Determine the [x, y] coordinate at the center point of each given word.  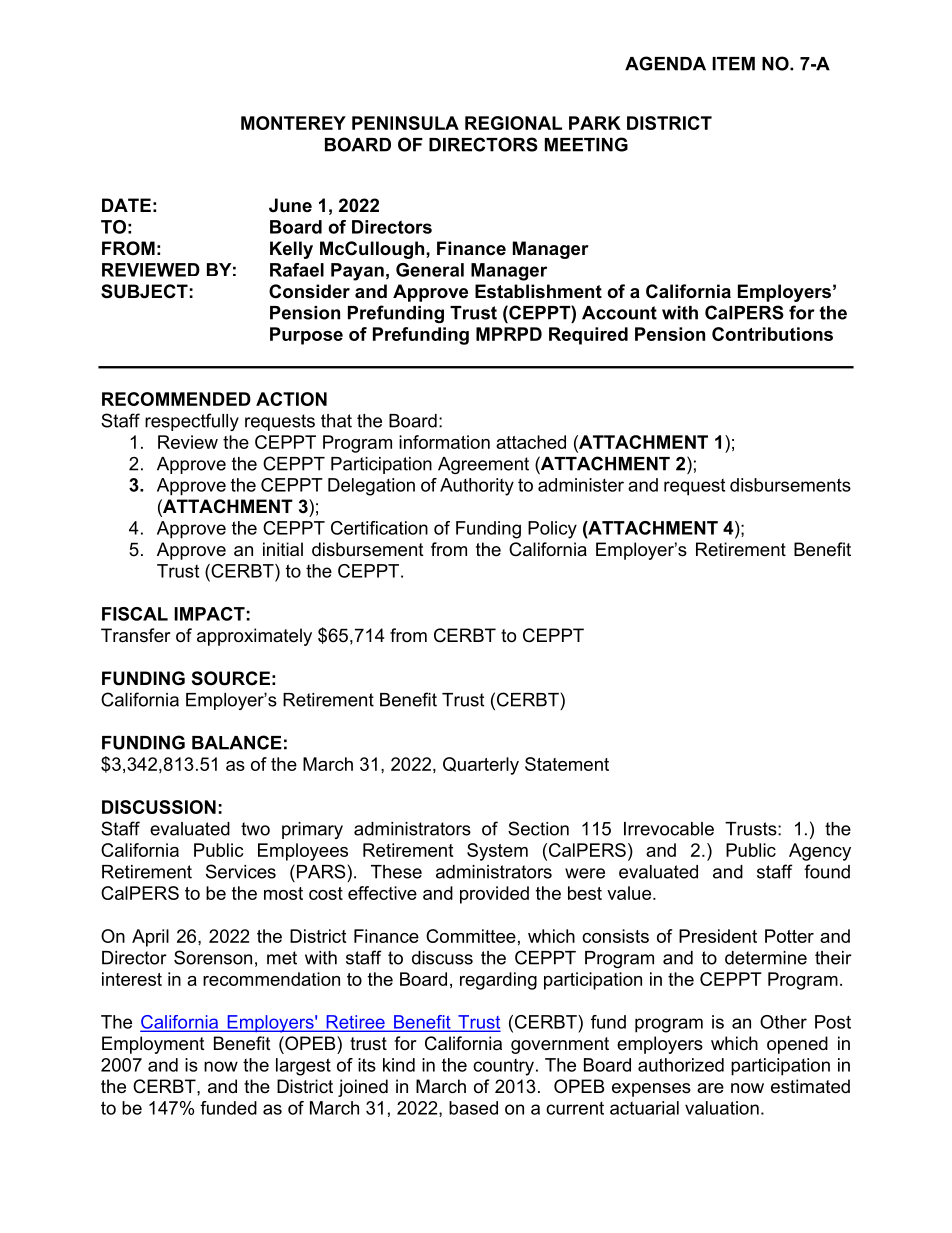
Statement [567, 764]
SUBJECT [144, 291]
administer [581, 485]
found [827, 871]
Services [241, 871]
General [430, 270]
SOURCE [231, 678]
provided [494, 895]
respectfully [192, 422]
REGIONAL [513, 123]
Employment [153, 1045]
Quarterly [481, 766]
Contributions [772, 334]
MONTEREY [293, 123]
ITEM [733, 64]
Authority [477, 487]
